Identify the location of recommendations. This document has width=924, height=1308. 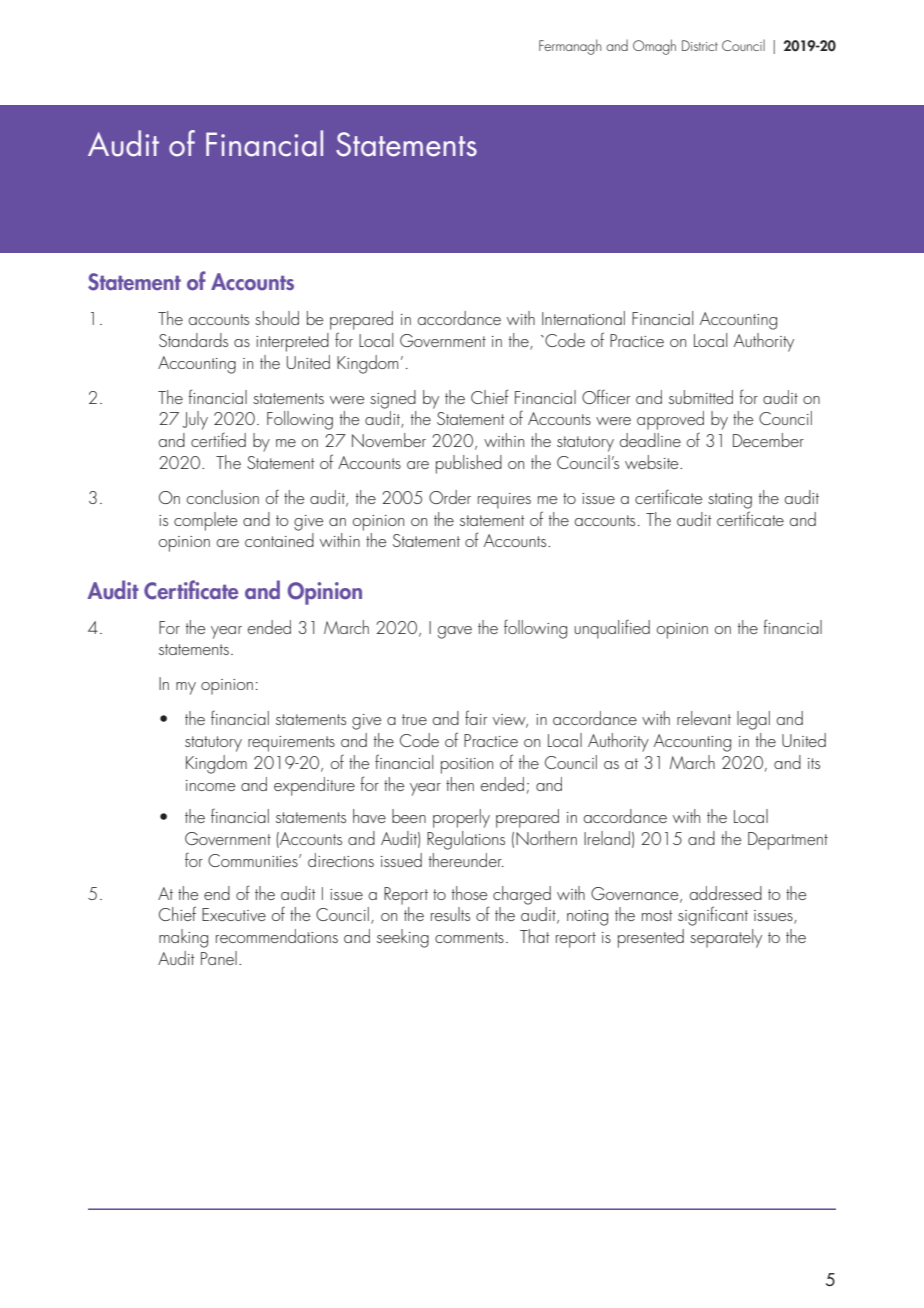
(277, 936).
